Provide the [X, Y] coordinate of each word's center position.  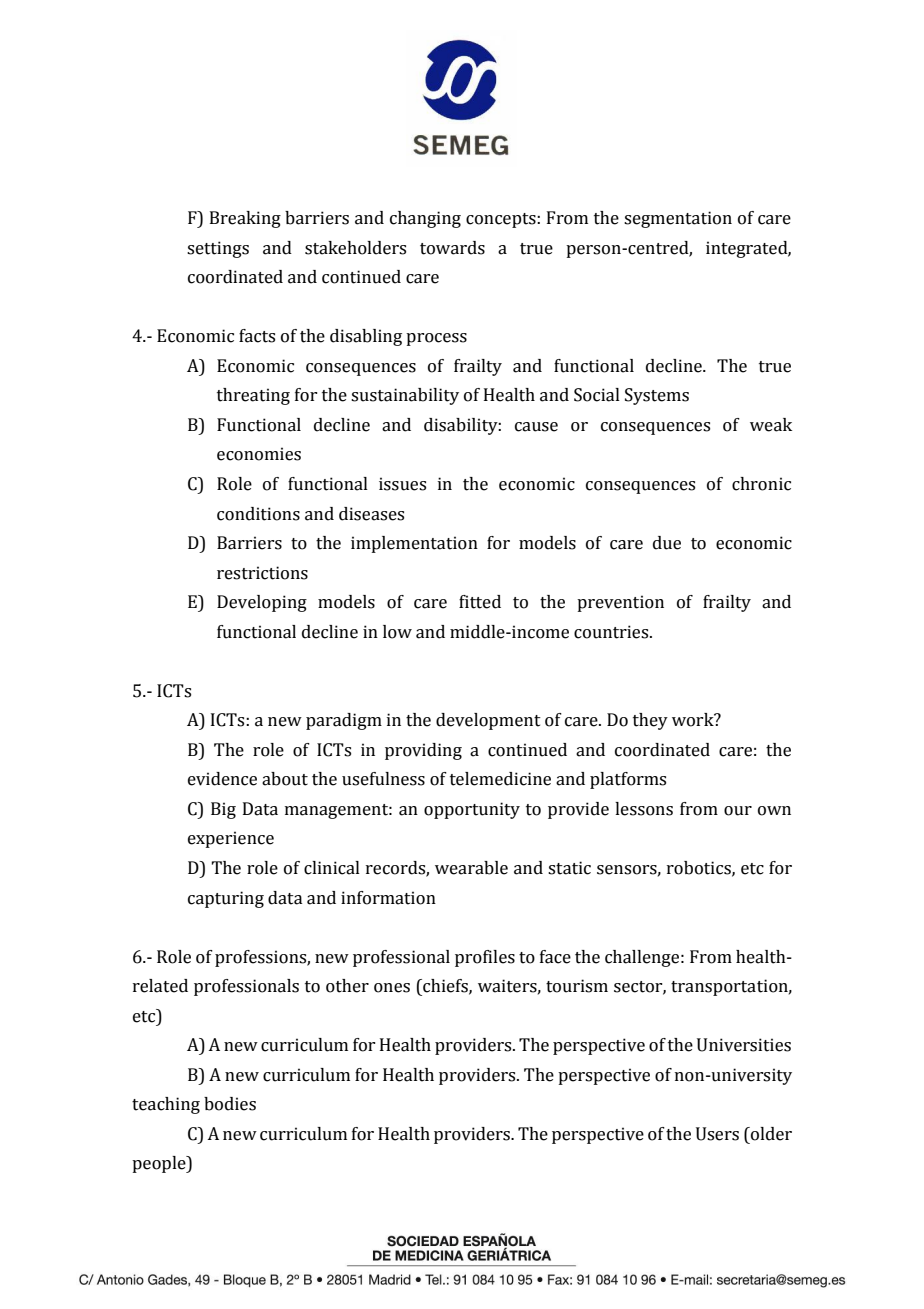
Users [717, 1134]
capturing [226, 899]
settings [218, 249]
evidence [222, 779]
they [650, 721]
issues [402, 484]
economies [259, 454]
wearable [471, 868]
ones [392, 988]
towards [452, 248]
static [569, 868]
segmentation [678, 219]
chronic [761, 484]
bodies [230, 1104]
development [488, 721]
